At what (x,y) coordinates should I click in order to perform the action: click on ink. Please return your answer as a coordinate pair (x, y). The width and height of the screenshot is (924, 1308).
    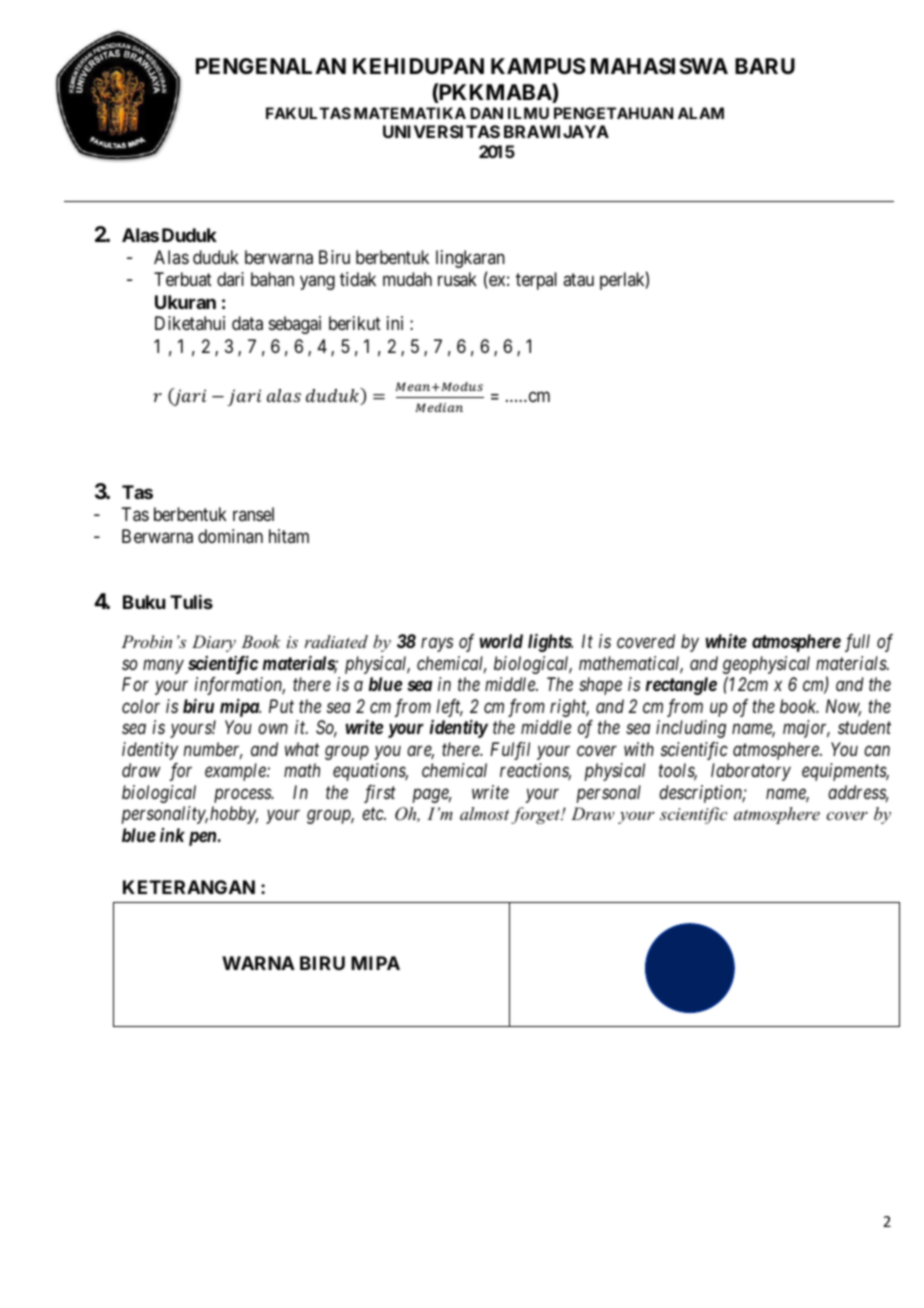
    Looking at the image, I should click on (172, 835).
